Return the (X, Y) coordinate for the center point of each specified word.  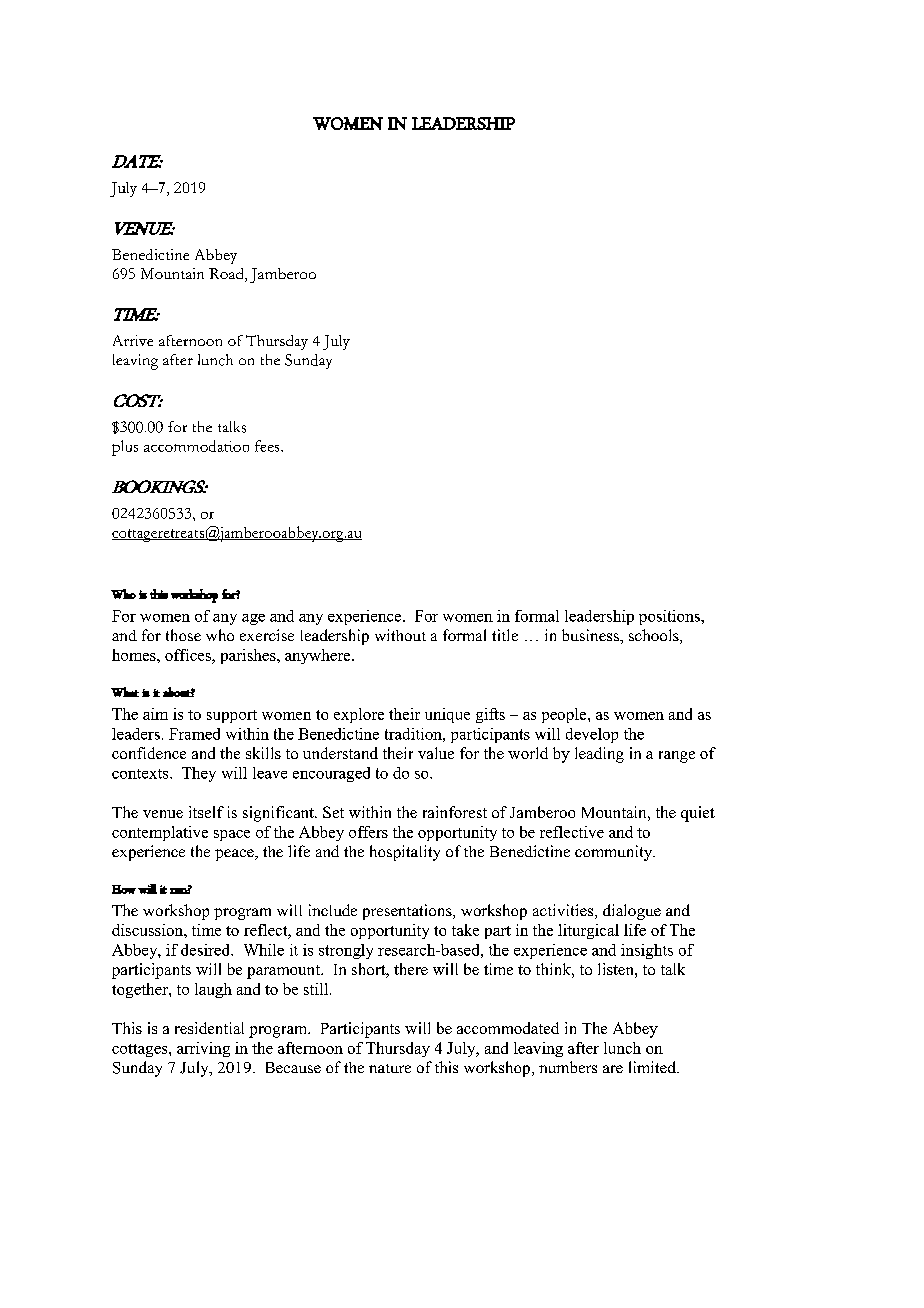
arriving (203, 1049)
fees (268, 446)
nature (390, 1068)
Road (227, 275)
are (613, 1069)
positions (670, 617)
